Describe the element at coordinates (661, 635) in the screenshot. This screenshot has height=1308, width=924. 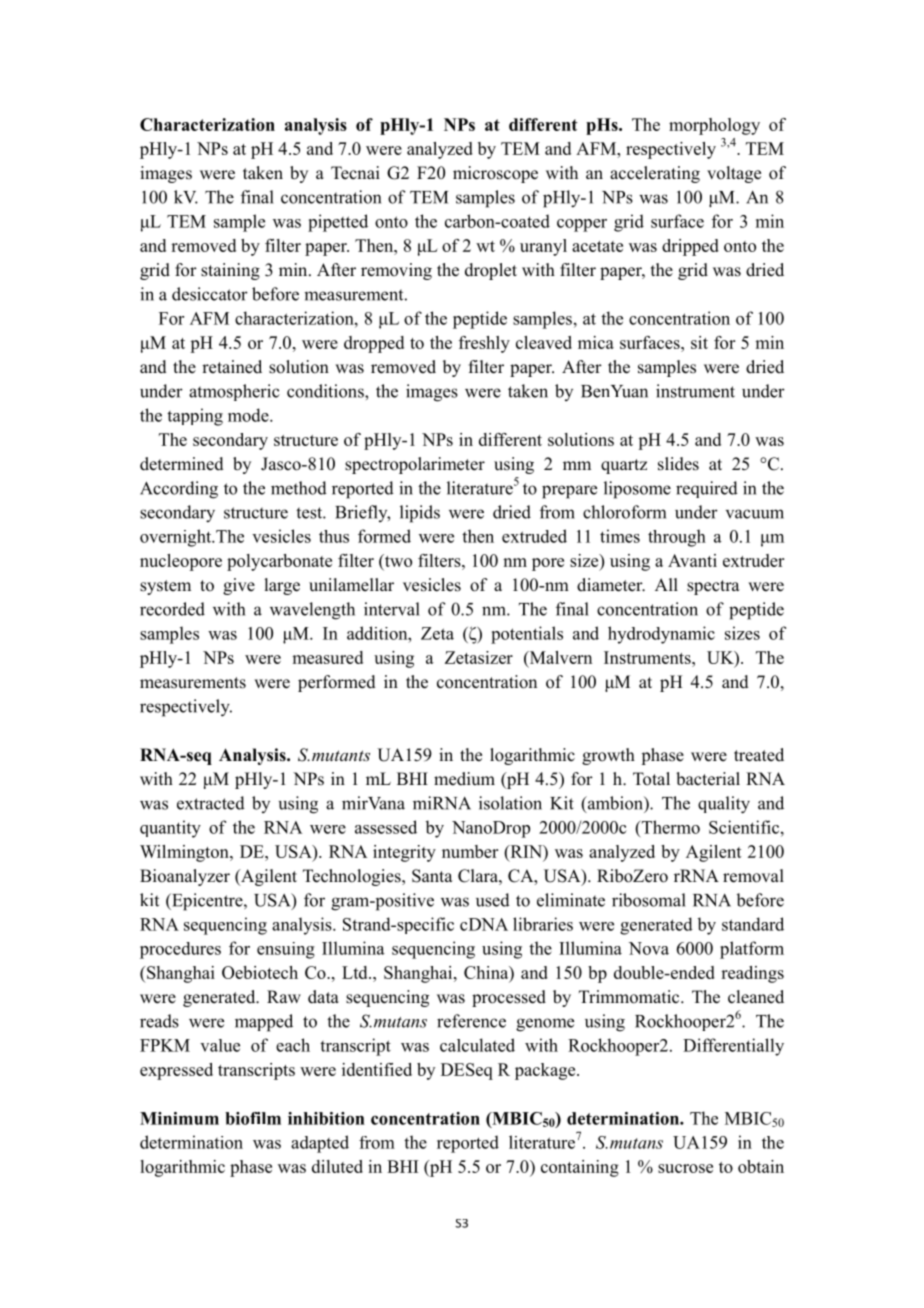
I see `hydrodynamic` at that location.
